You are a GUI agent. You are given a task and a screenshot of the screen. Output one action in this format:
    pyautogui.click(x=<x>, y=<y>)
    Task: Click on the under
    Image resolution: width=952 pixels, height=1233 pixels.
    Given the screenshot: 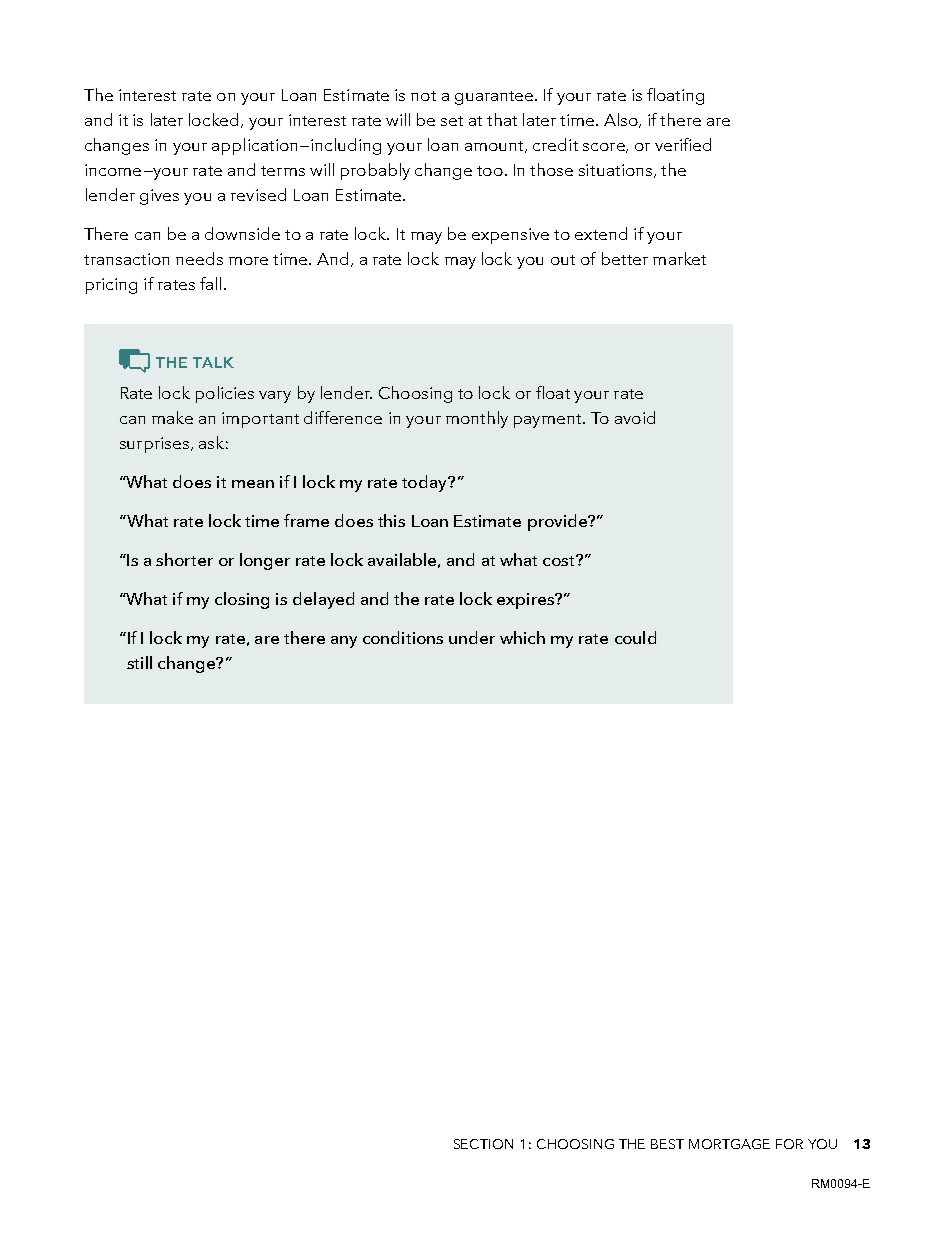 What is the action you would take?
    pyautogui.click(x=472, y=637)
